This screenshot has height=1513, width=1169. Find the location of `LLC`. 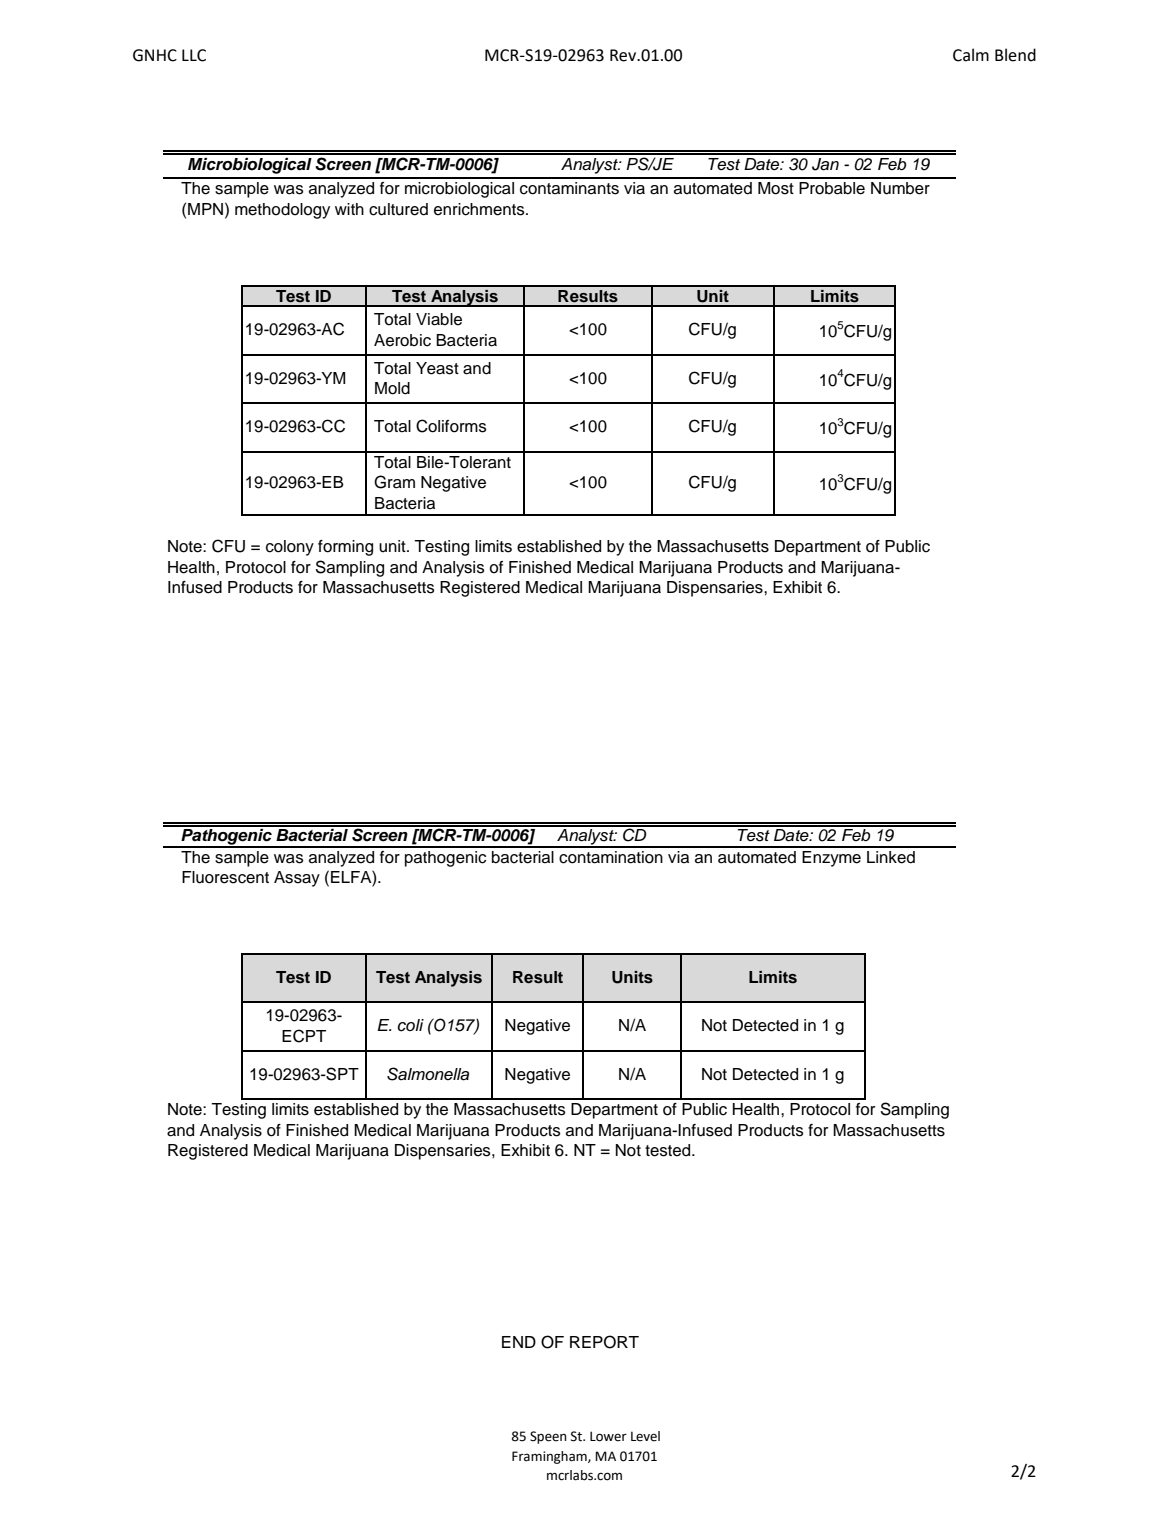

LLC is located at coordinates (194, 55).
